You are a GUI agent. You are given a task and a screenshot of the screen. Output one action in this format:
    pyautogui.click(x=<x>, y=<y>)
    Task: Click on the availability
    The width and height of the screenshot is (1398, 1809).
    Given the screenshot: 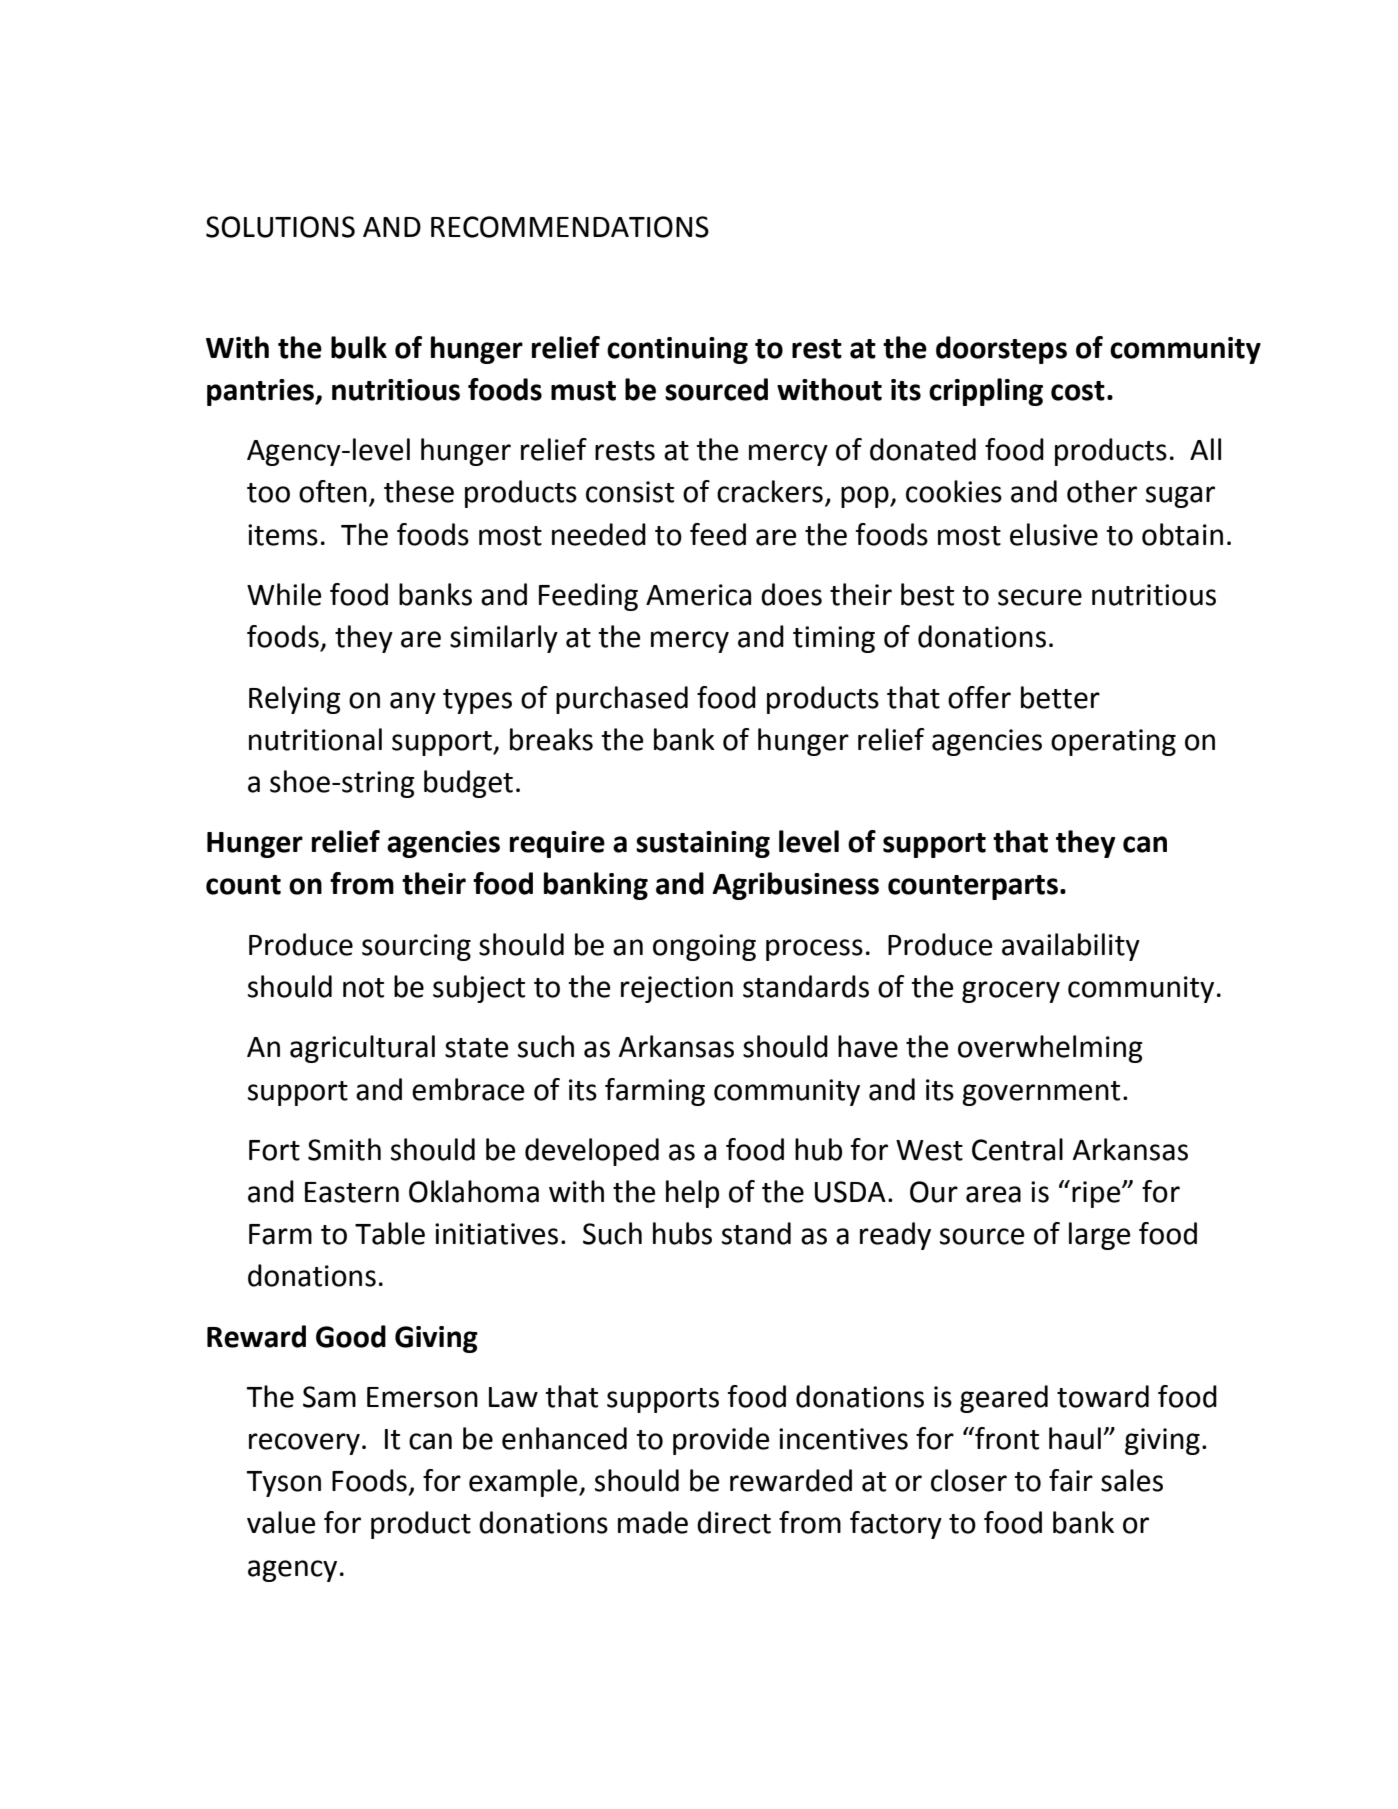 What is the action you would take?
    pyautogui.click(x=1071, y=947)
